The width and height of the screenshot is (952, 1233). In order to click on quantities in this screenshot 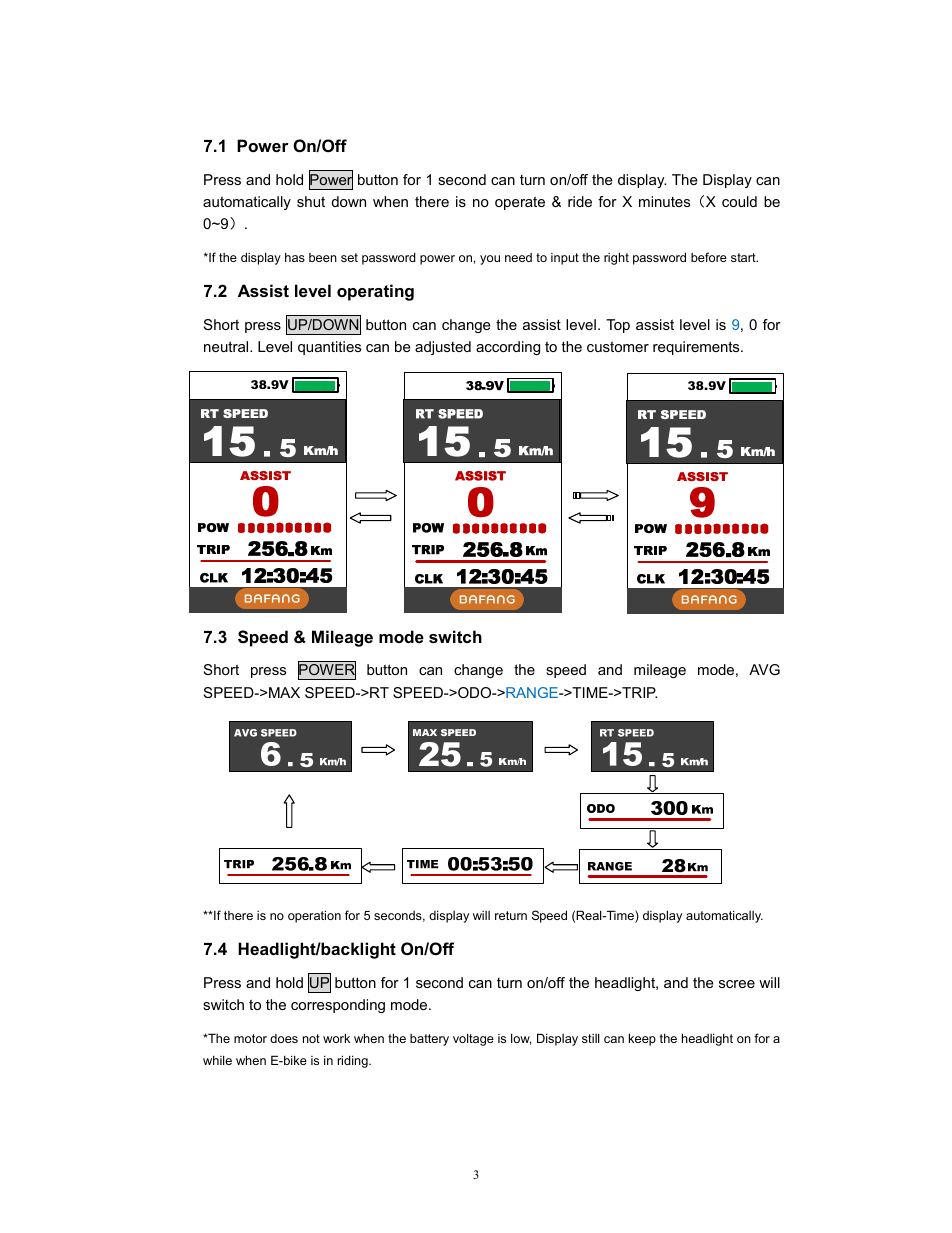, I will do `click(329, 348)`.
